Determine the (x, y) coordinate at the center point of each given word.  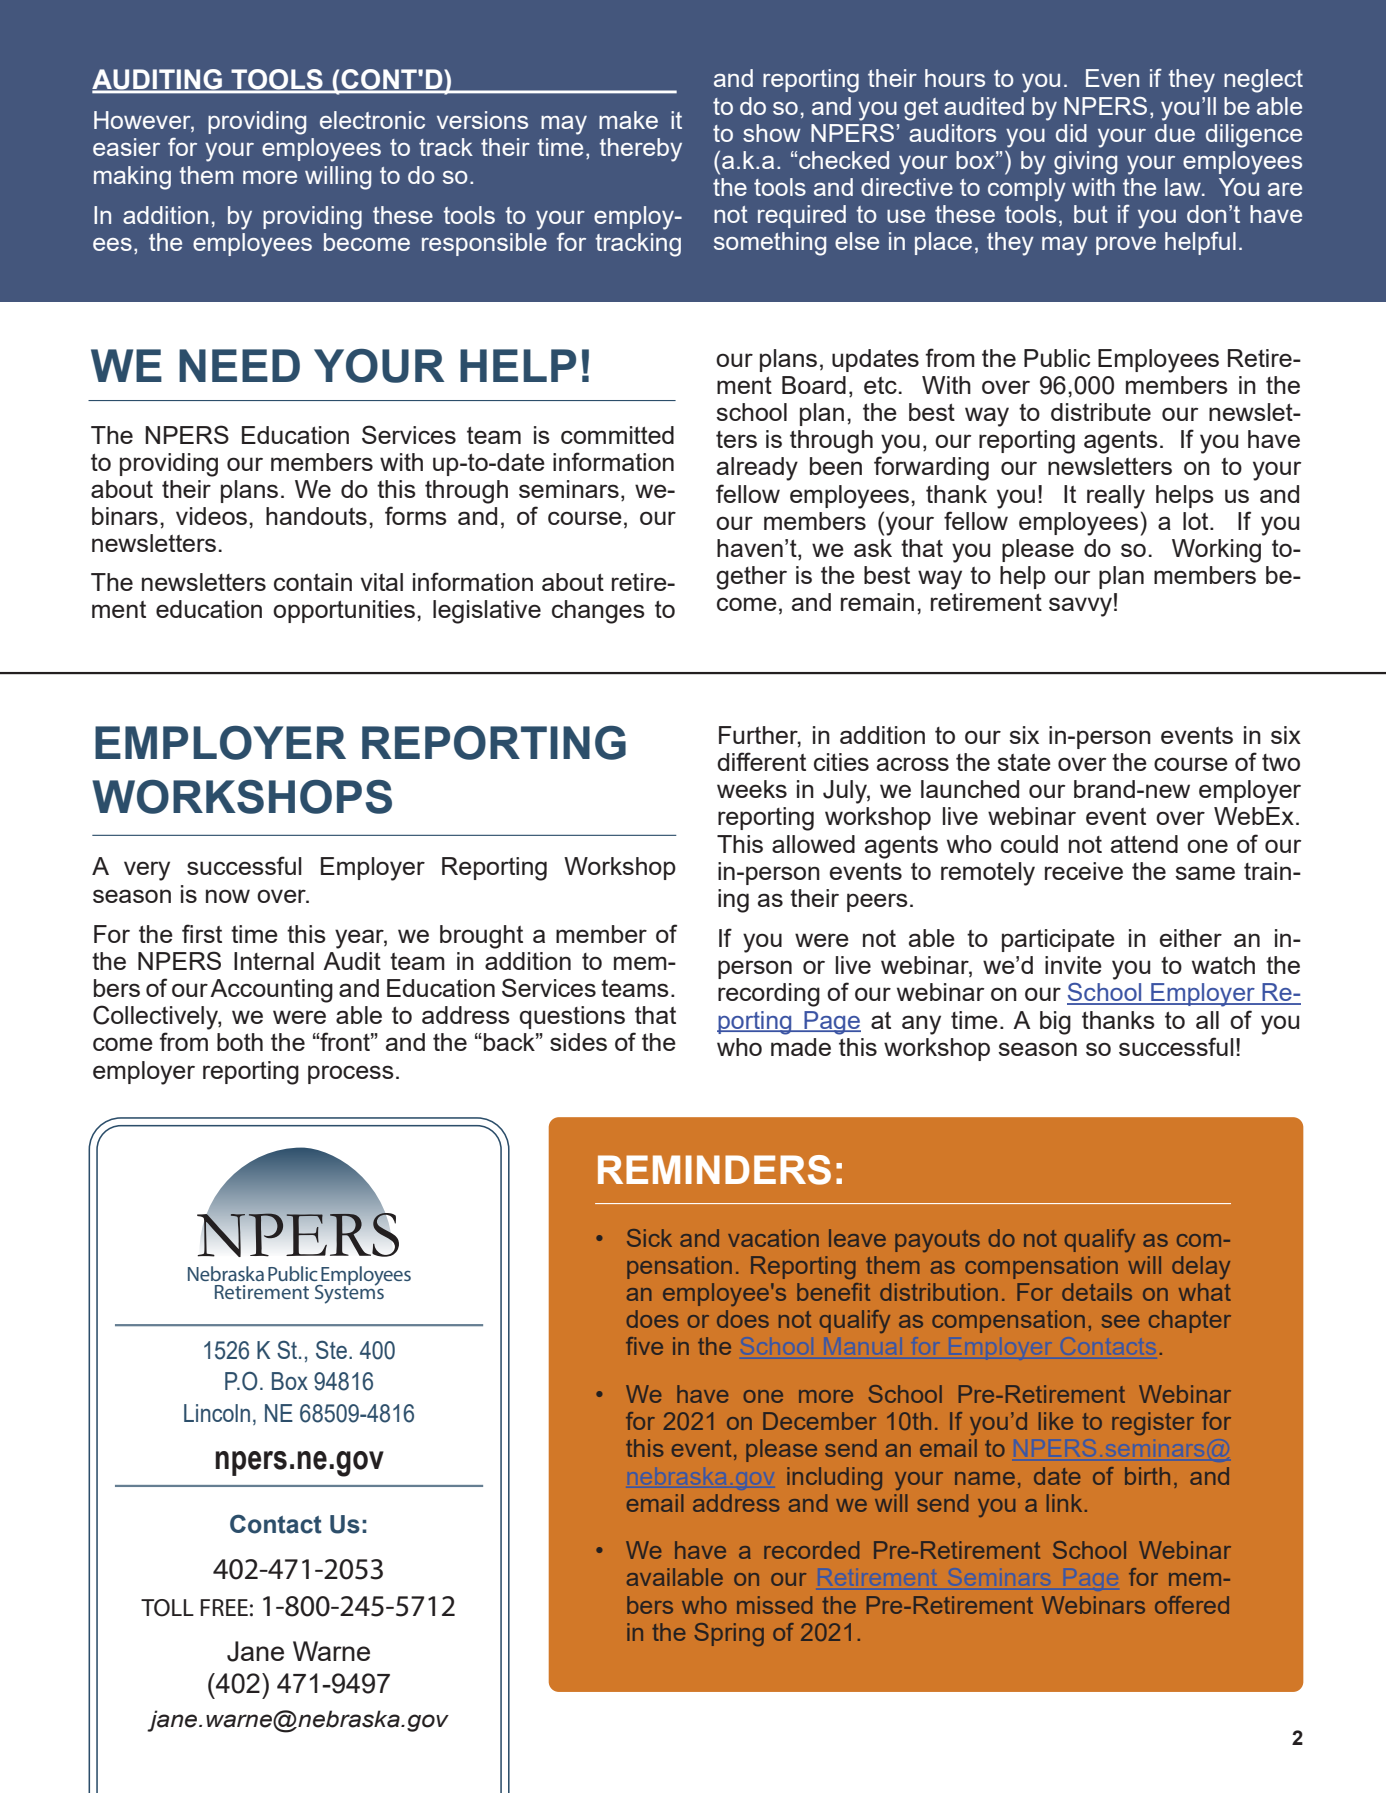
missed (774, 1605)
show (771, 133)
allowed (813, 844)
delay (1201, 1267)
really (1116, 497)
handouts (316, 516)
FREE (224, 1607)
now (228, 896)
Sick (649, 1238)
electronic (372, 120)
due (1175, 133)
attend (1144, 844)
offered (1192, 1605)
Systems (349, 1293)
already (757, 469)
